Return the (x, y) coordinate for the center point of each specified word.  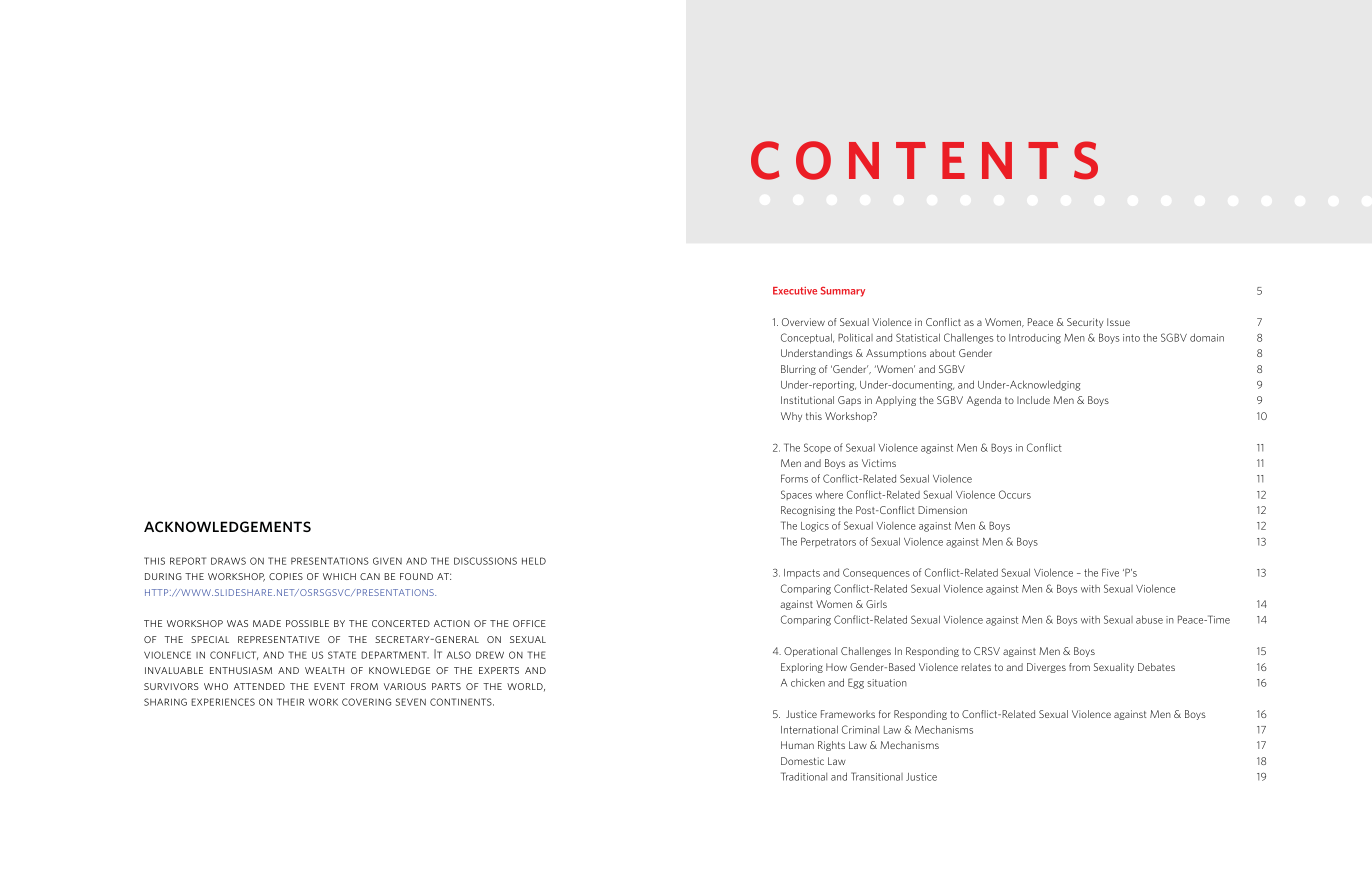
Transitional (877, 776)
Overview (803, 322)
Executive (795, 291)
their (290, 702)
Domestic (802, 761)
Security (1085, 323)
